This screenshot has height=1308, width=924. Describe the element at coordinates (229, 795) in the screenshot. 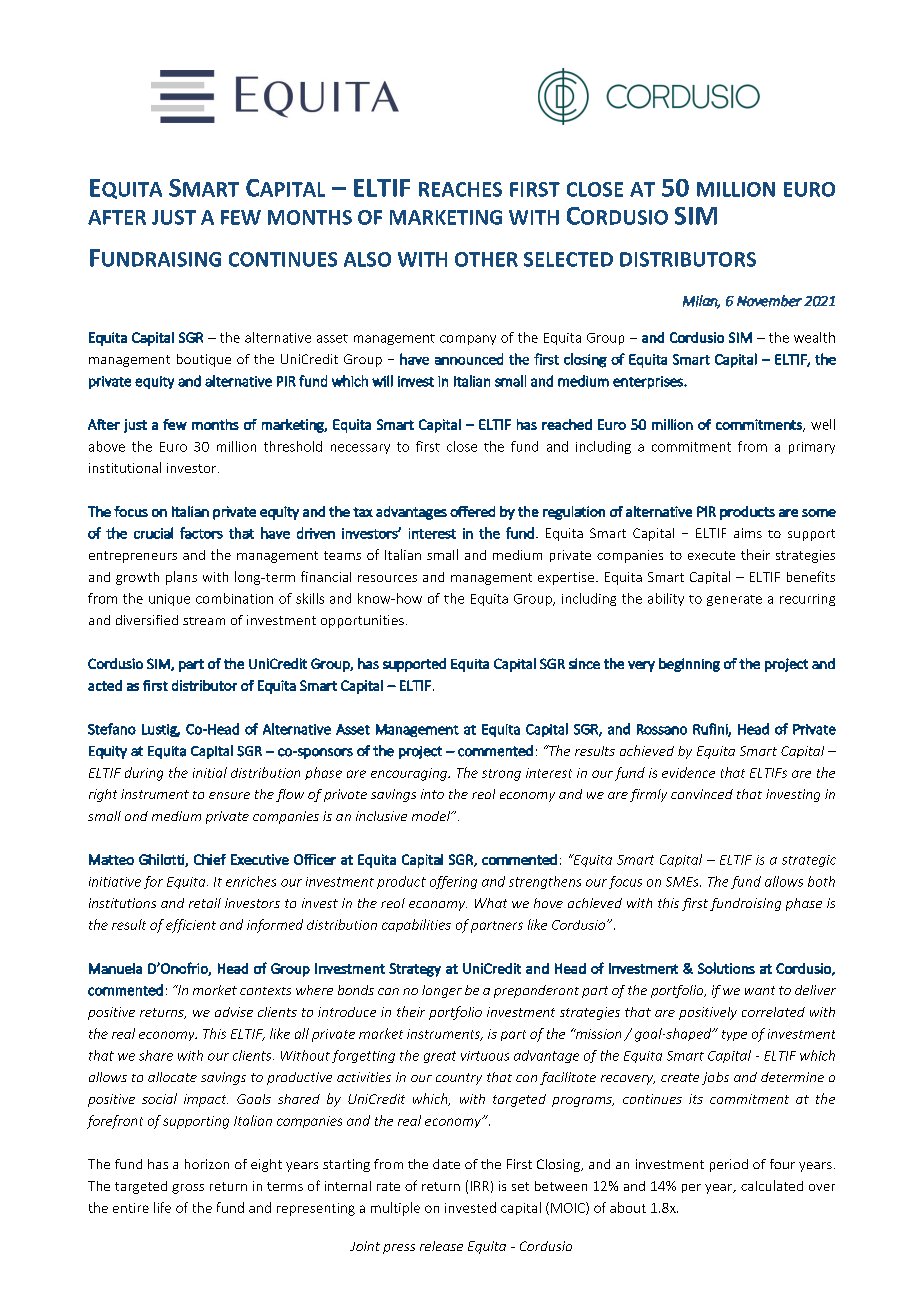

I see `ensure` at that location.
